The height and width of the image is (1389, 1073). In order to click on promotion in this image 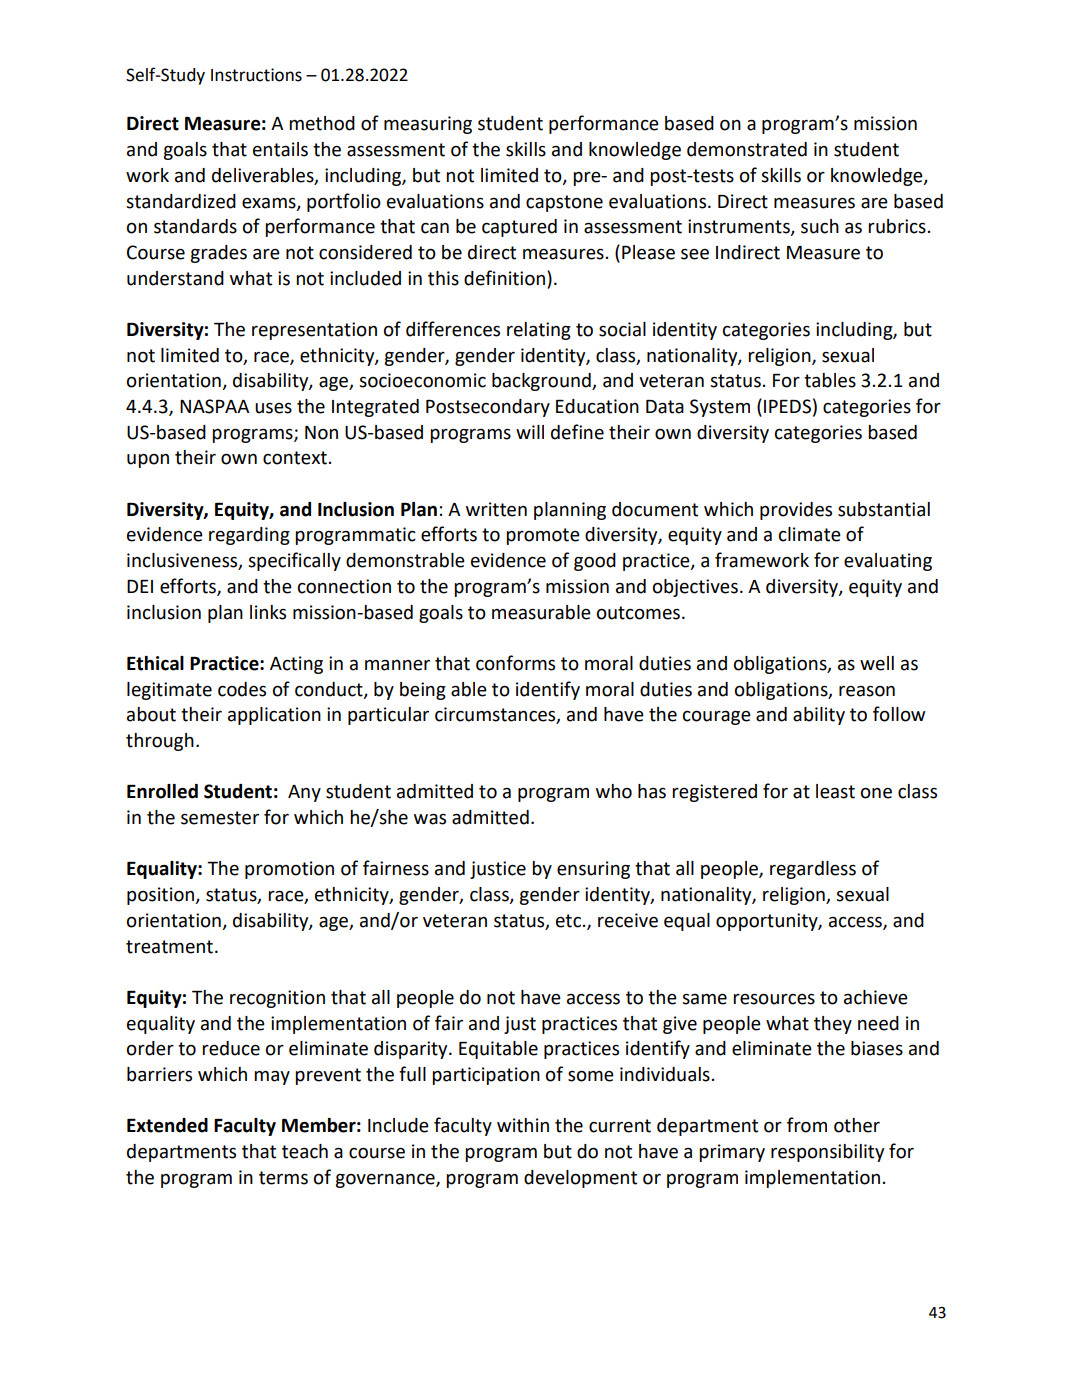, I will do `click(289, 870)`.
